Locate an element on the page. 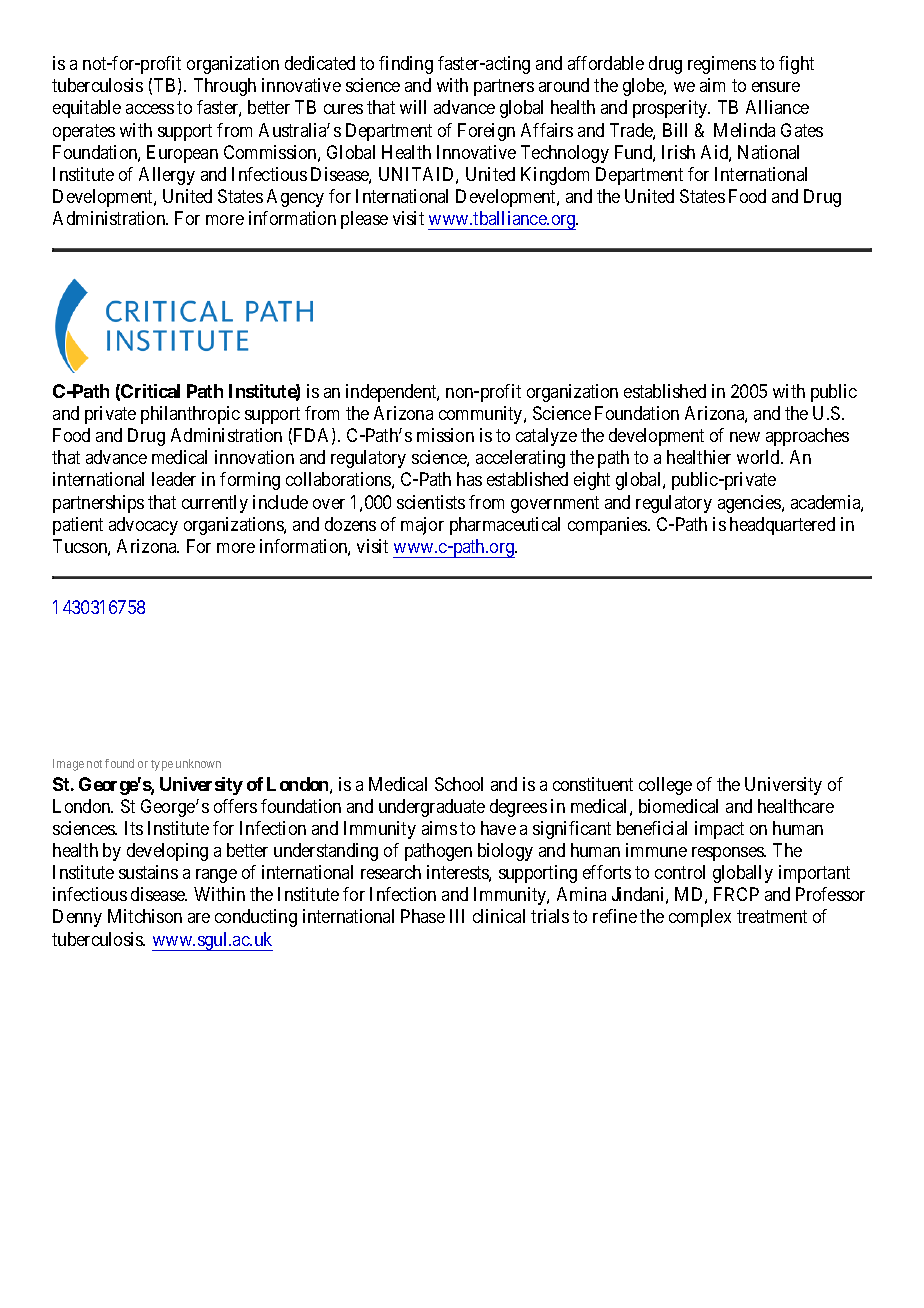 The height and width of the image is (1308, 924). III is located at coordinates (457, 916).
